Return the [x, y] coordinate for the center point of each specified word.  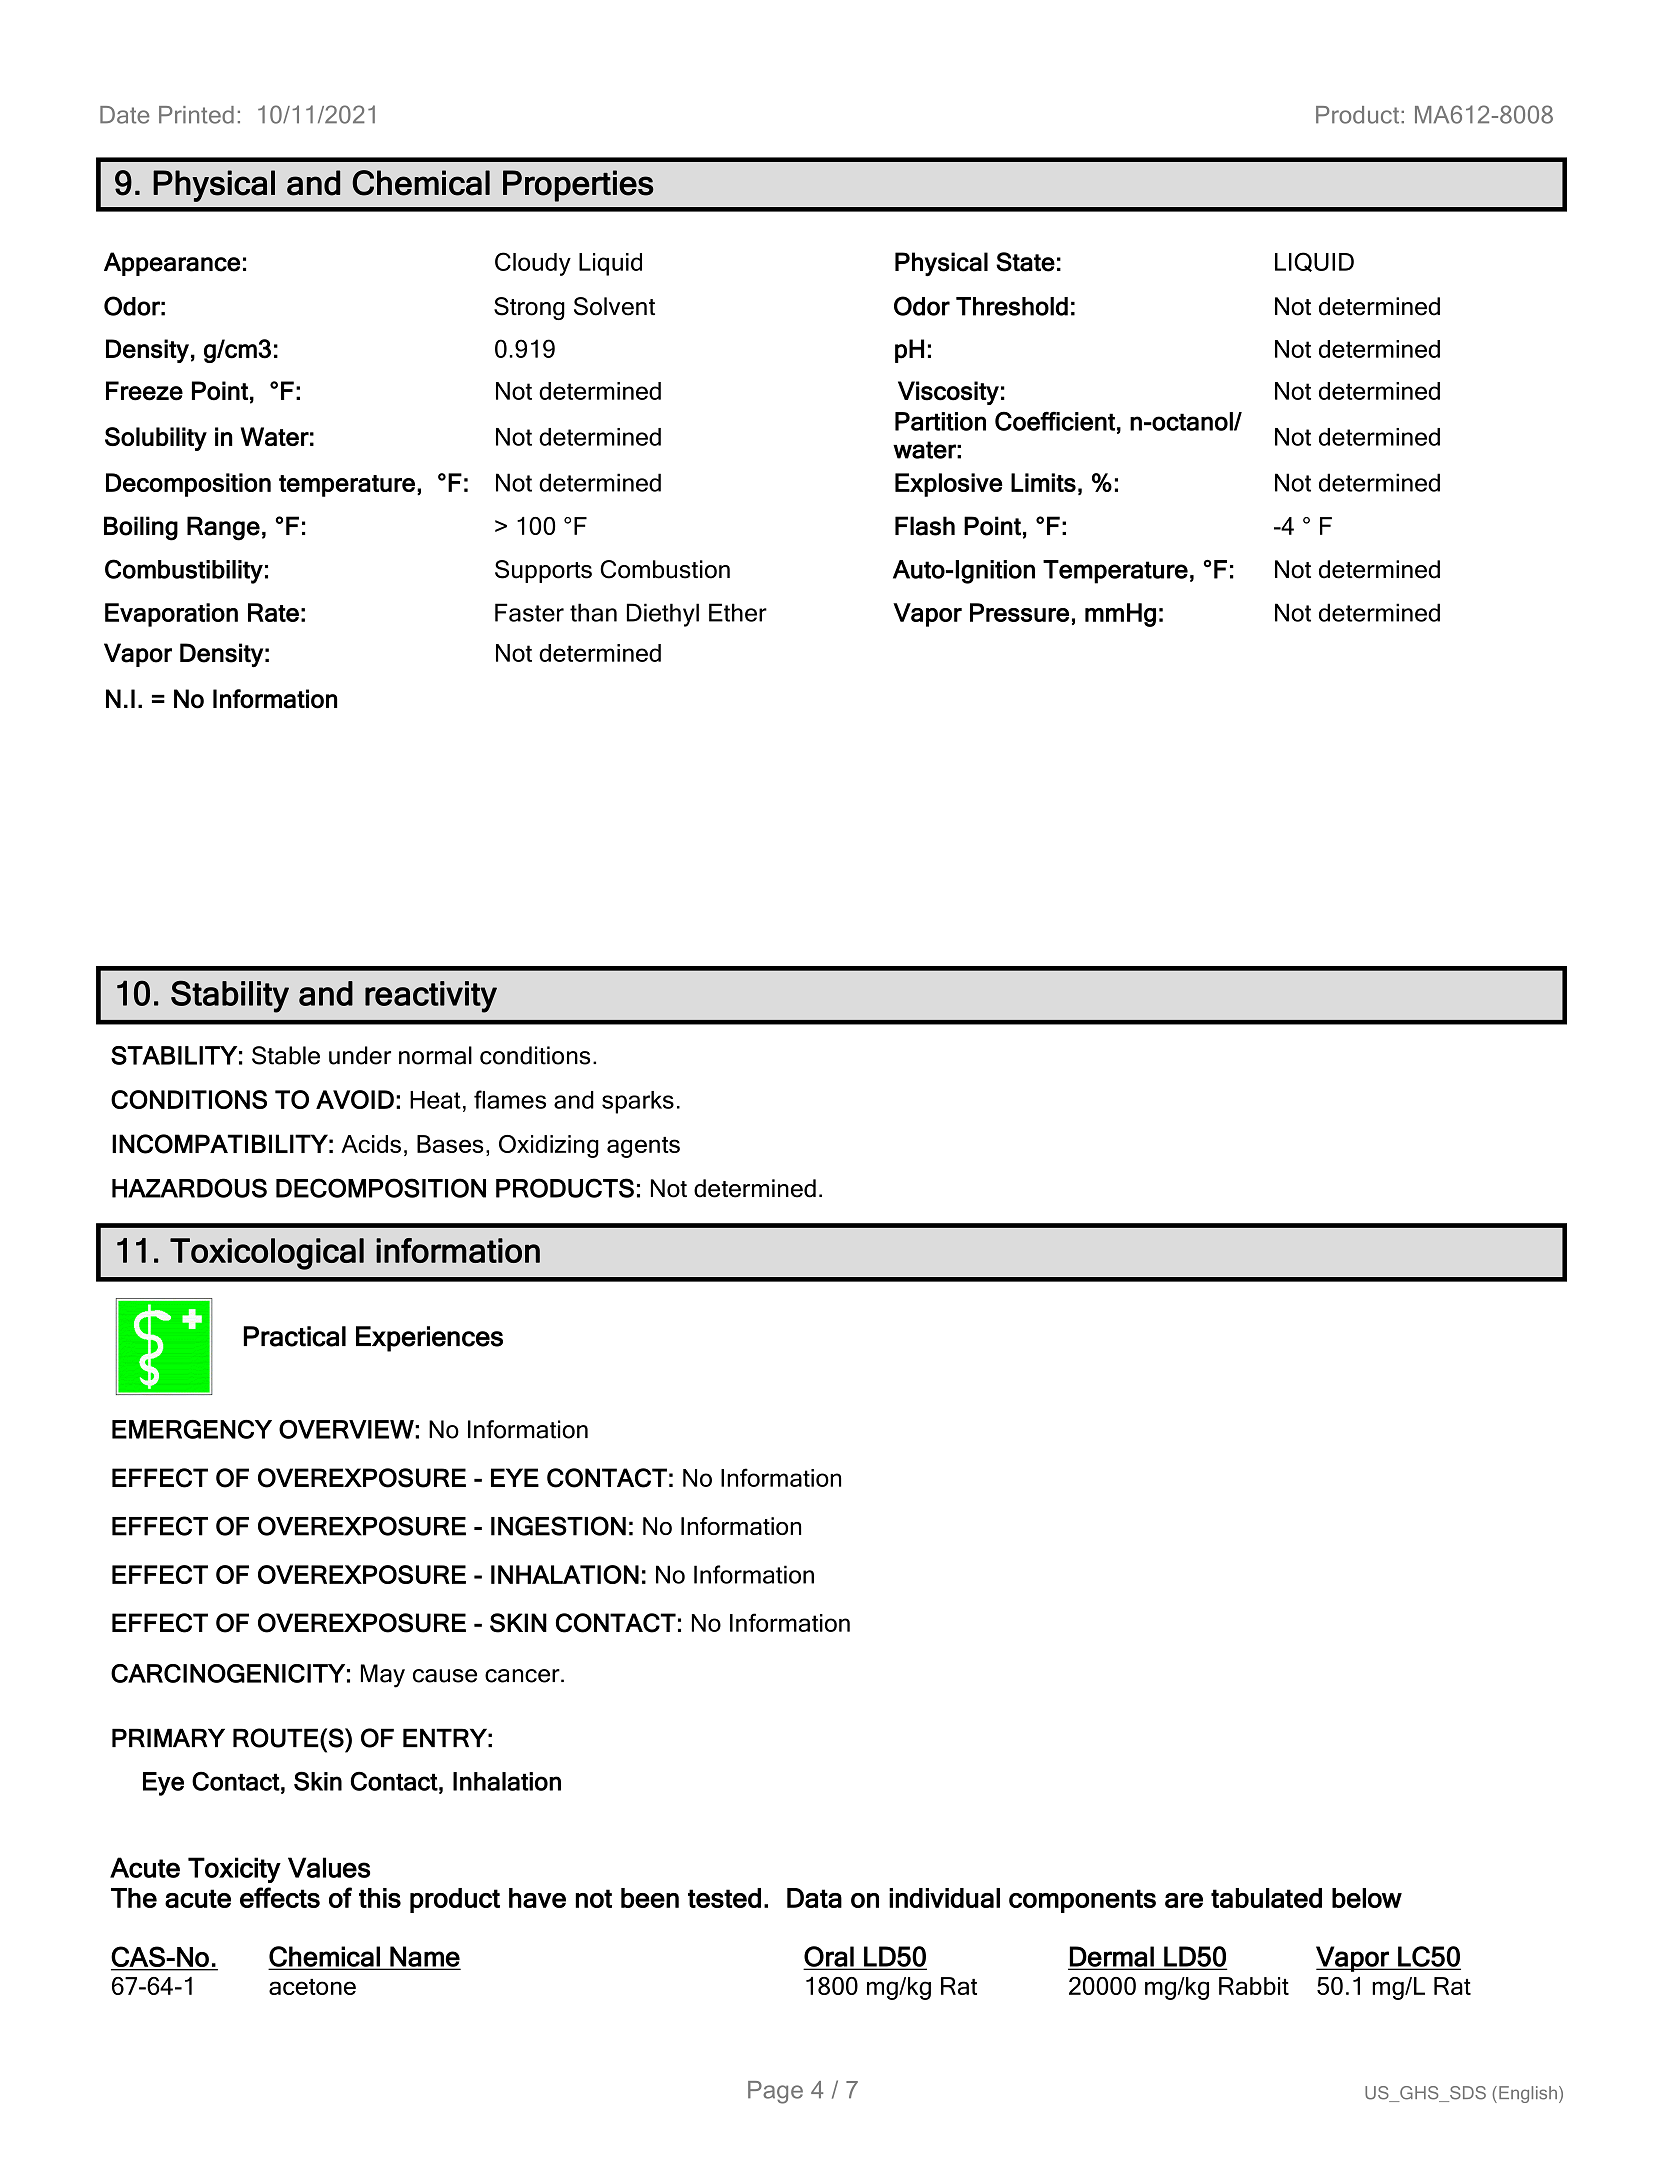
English [1528, 2094]
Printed [196, 115]
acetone [312, 1987]
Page [775, 2092]
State [1025, 262]
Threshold [1012, 306]
